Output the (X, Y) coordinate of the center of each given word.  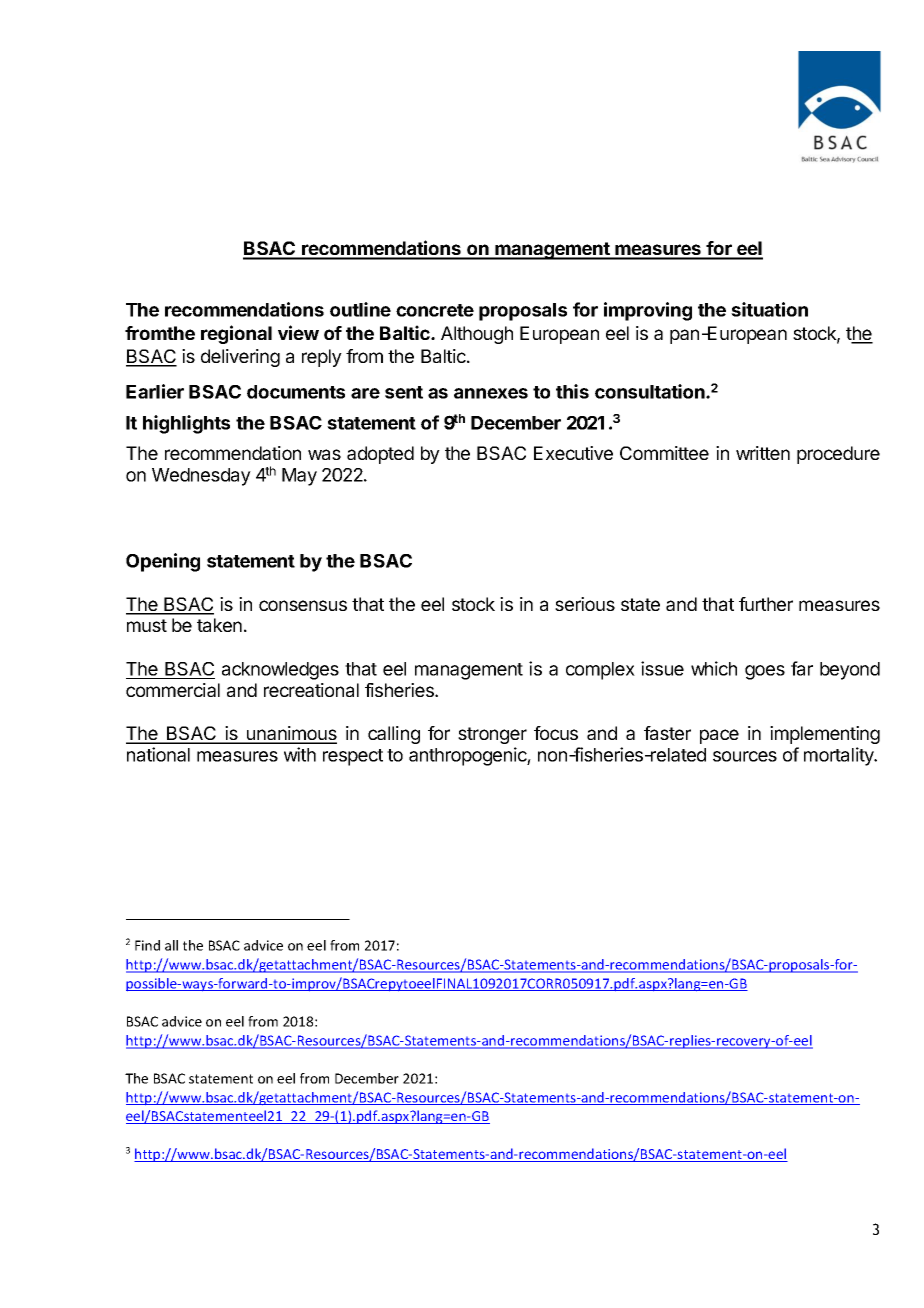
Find (147, 945)
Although (477, 335)
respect (353, 757)
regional (236, 334)
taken (219, 625)
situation (769, 309)
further (766, 604)
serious (585, 604)
